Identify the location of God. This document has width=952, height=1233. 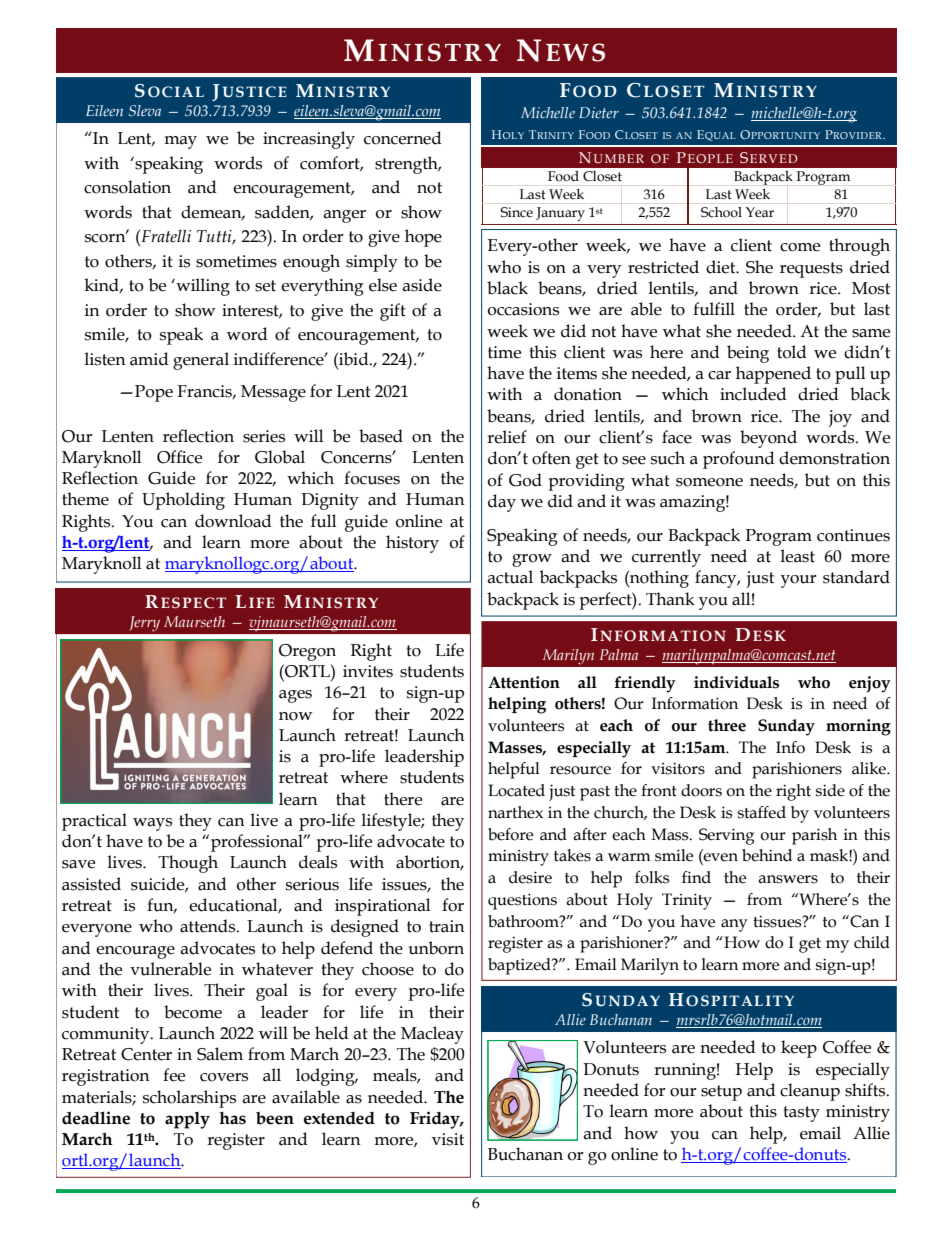
(525, 480).
